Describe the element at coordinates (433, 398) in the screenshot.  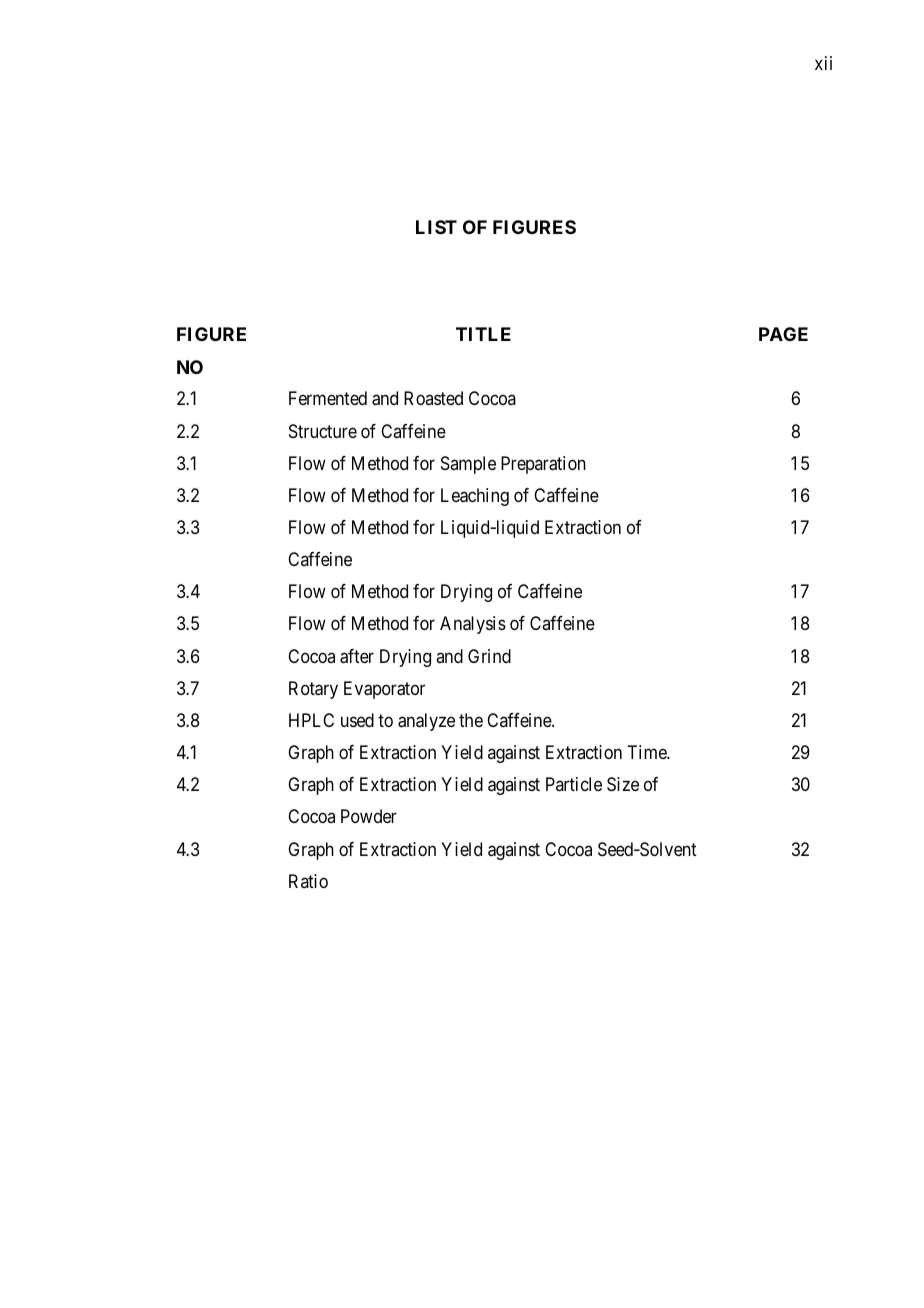
I see `Roasted` at that location.
